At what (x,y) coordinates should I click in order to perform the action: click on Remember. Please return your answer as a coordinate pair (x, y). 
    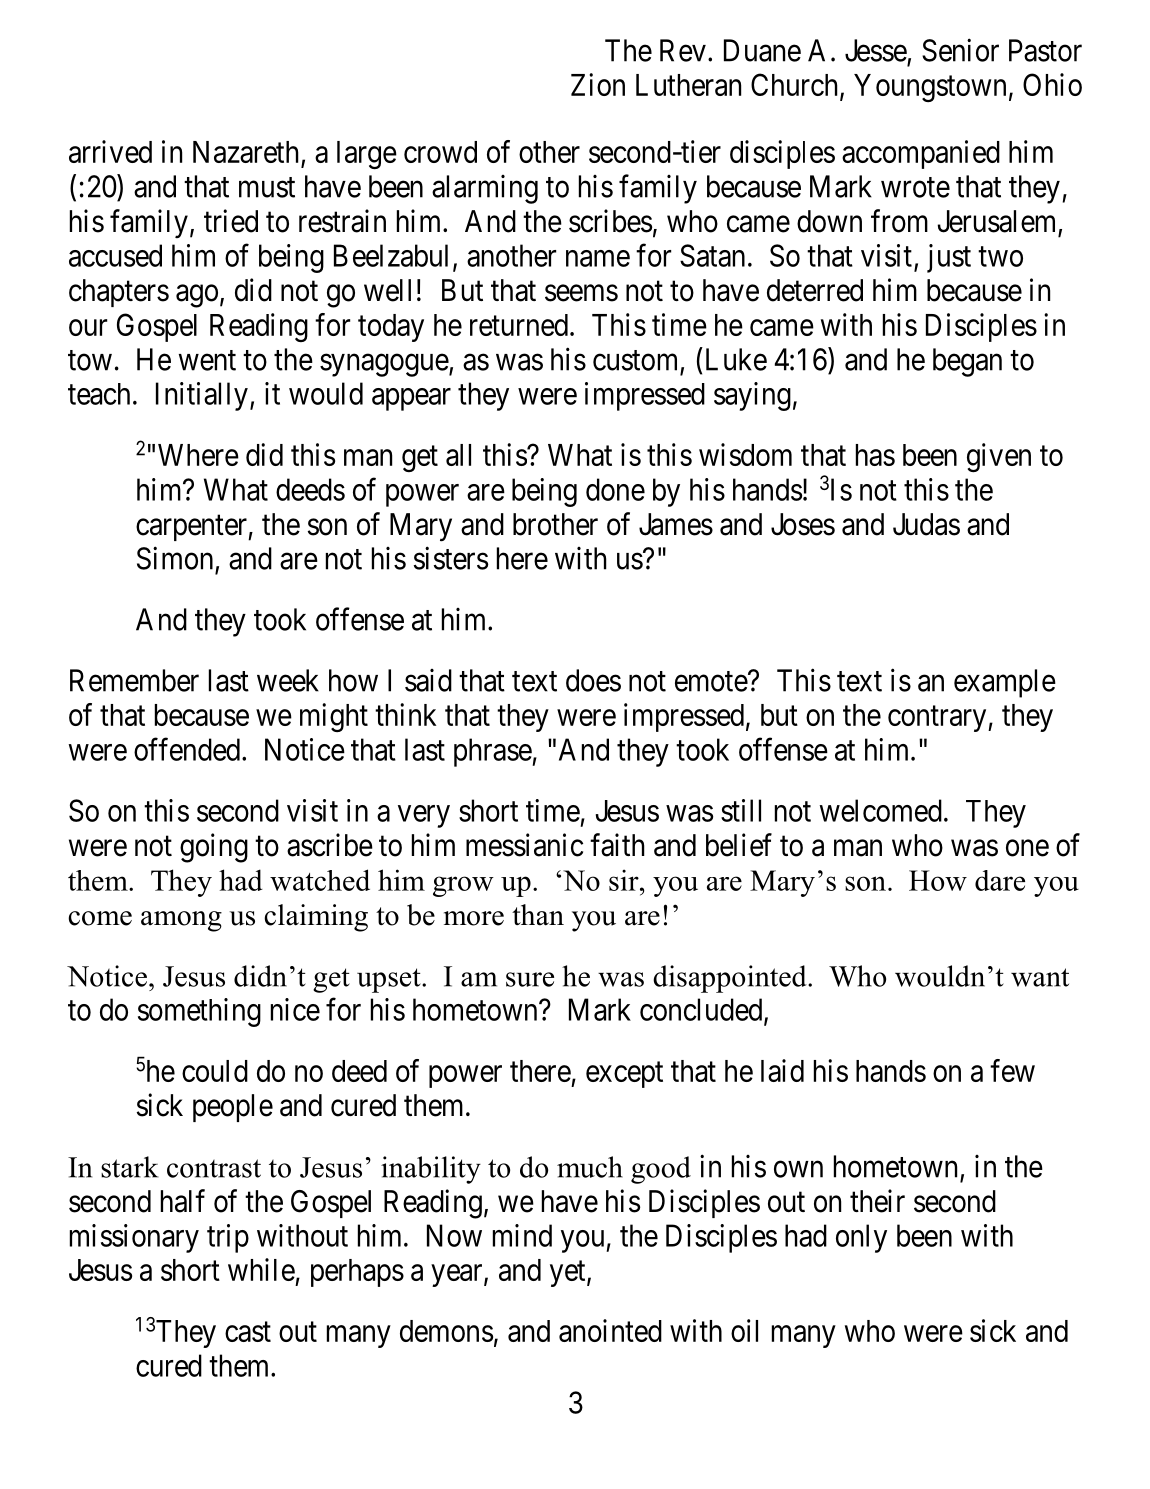
    Looking at the image, I should click on (134, 680).
